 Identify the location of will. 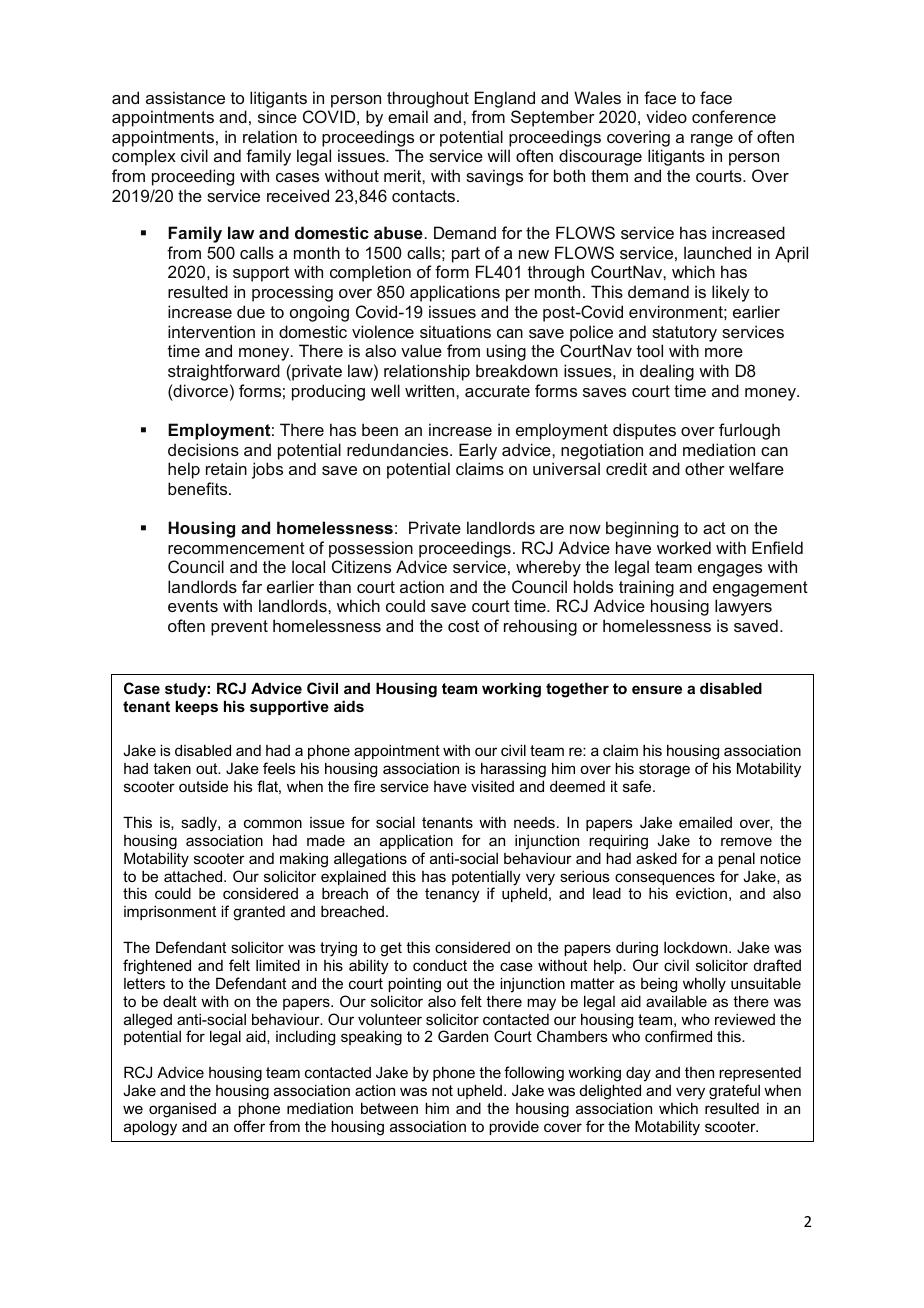
(498, 155).
